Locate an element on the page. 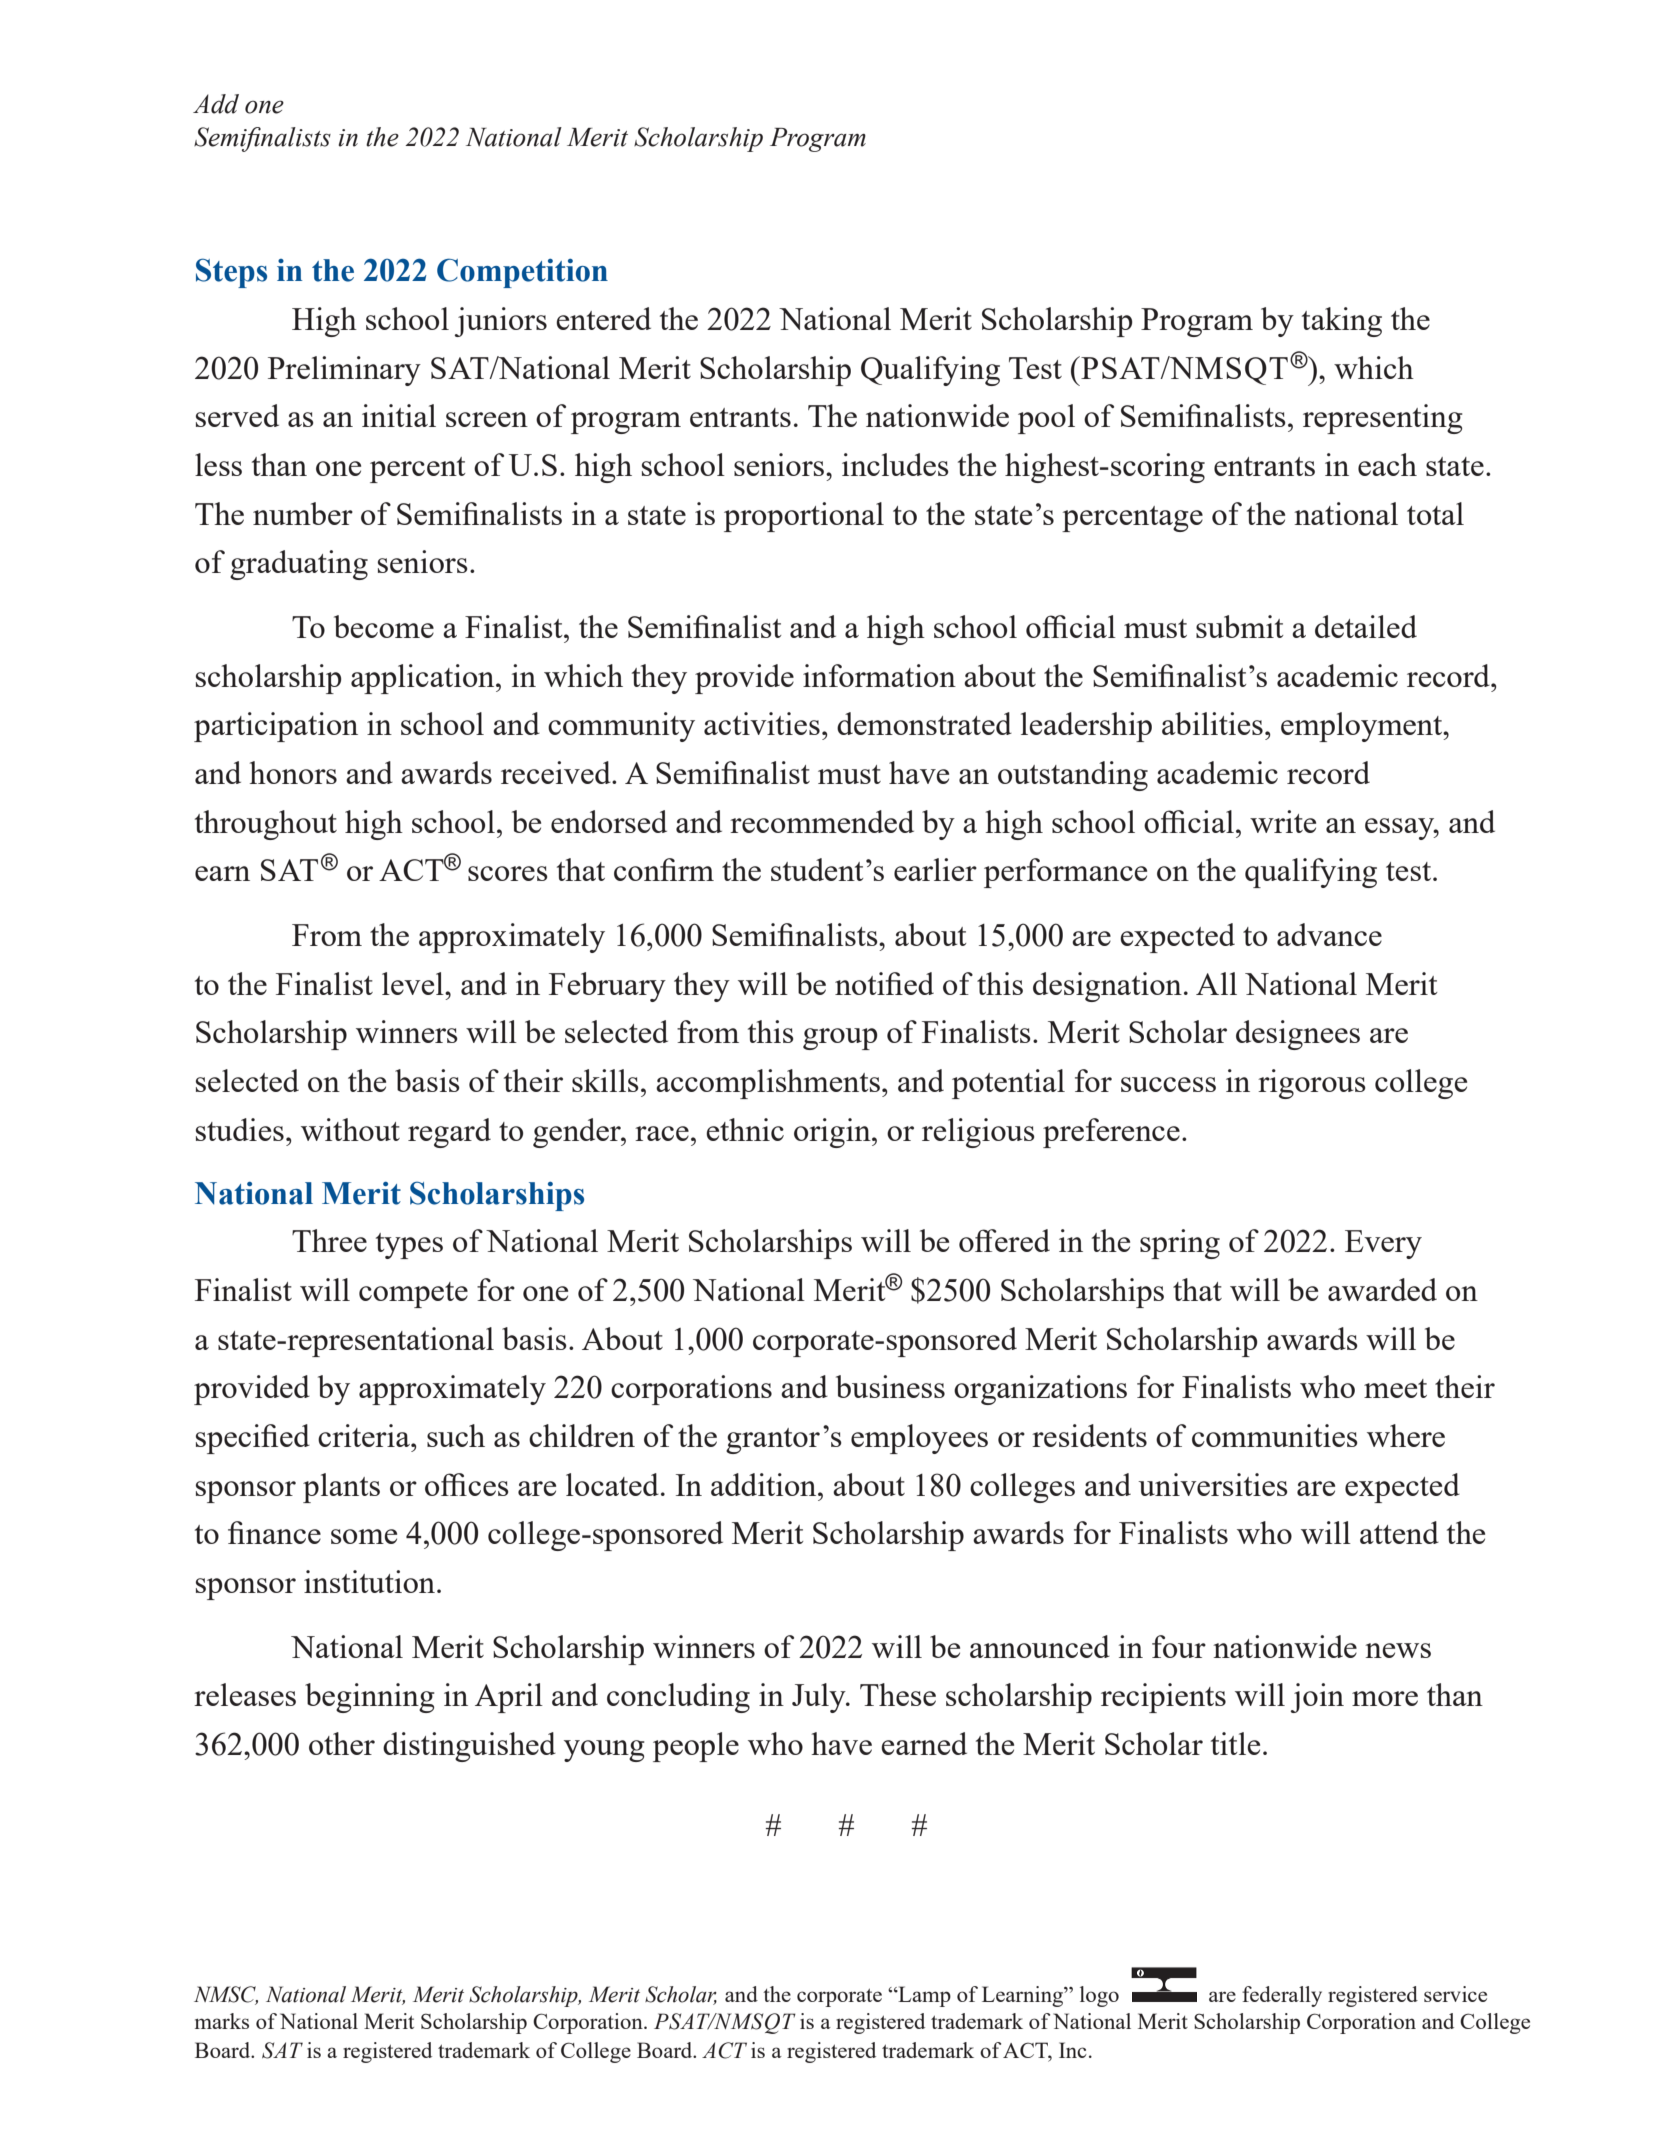  honors is located at coordinates (293, 772).
